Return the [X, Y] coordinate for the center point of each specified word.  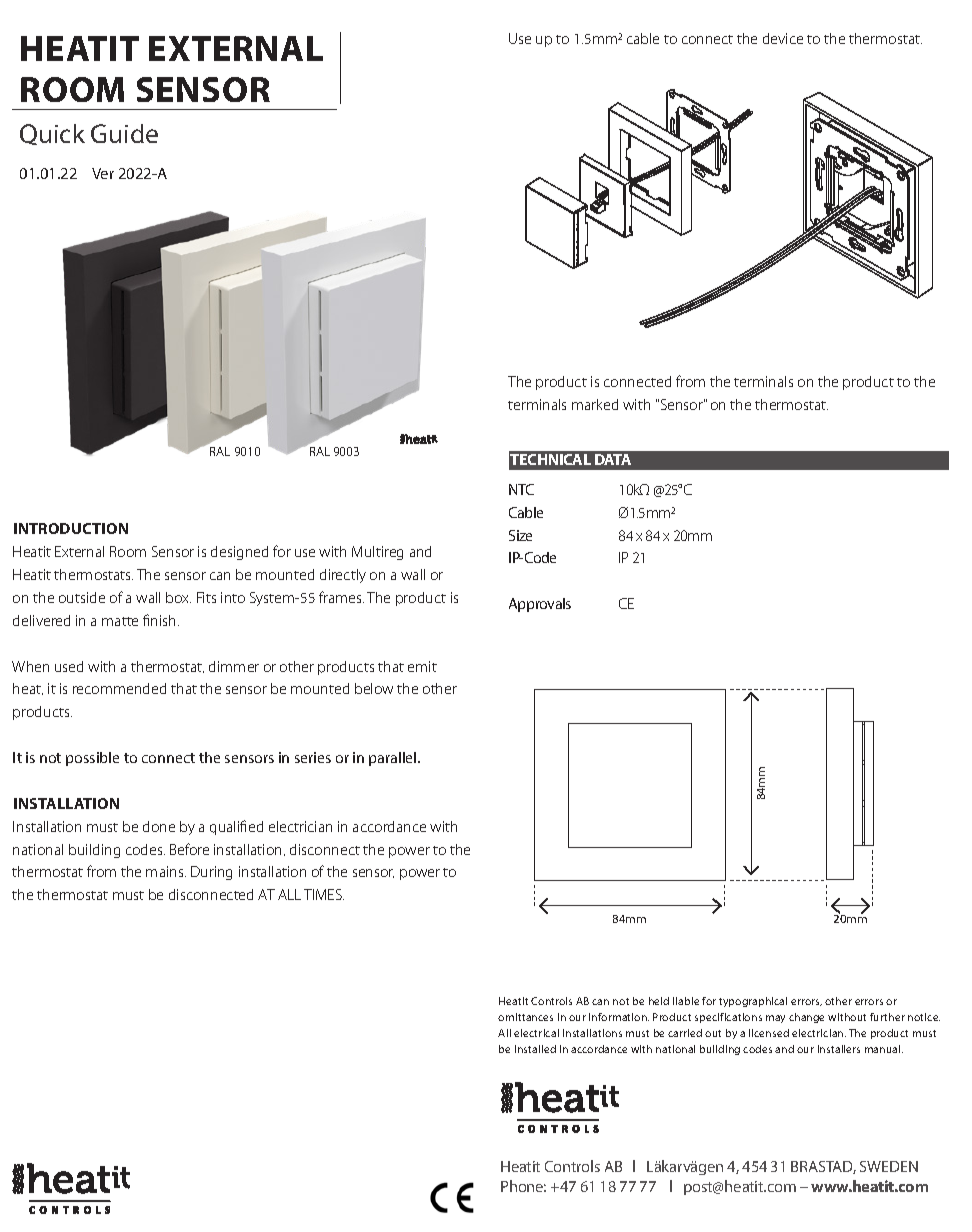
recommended [119, 688]
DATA [613, 459]
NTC [521, 489]
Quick [52, 134]
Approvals [540, 605]
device [783, 38]
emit [422, 666]
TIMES [324, 894]
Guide [124, 133]
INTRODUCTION [71, 528]
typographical [753, 1002]
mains [166, 871]
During [211, 873]
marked [595, 404]
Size [520, 535]
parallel [394, 759]
